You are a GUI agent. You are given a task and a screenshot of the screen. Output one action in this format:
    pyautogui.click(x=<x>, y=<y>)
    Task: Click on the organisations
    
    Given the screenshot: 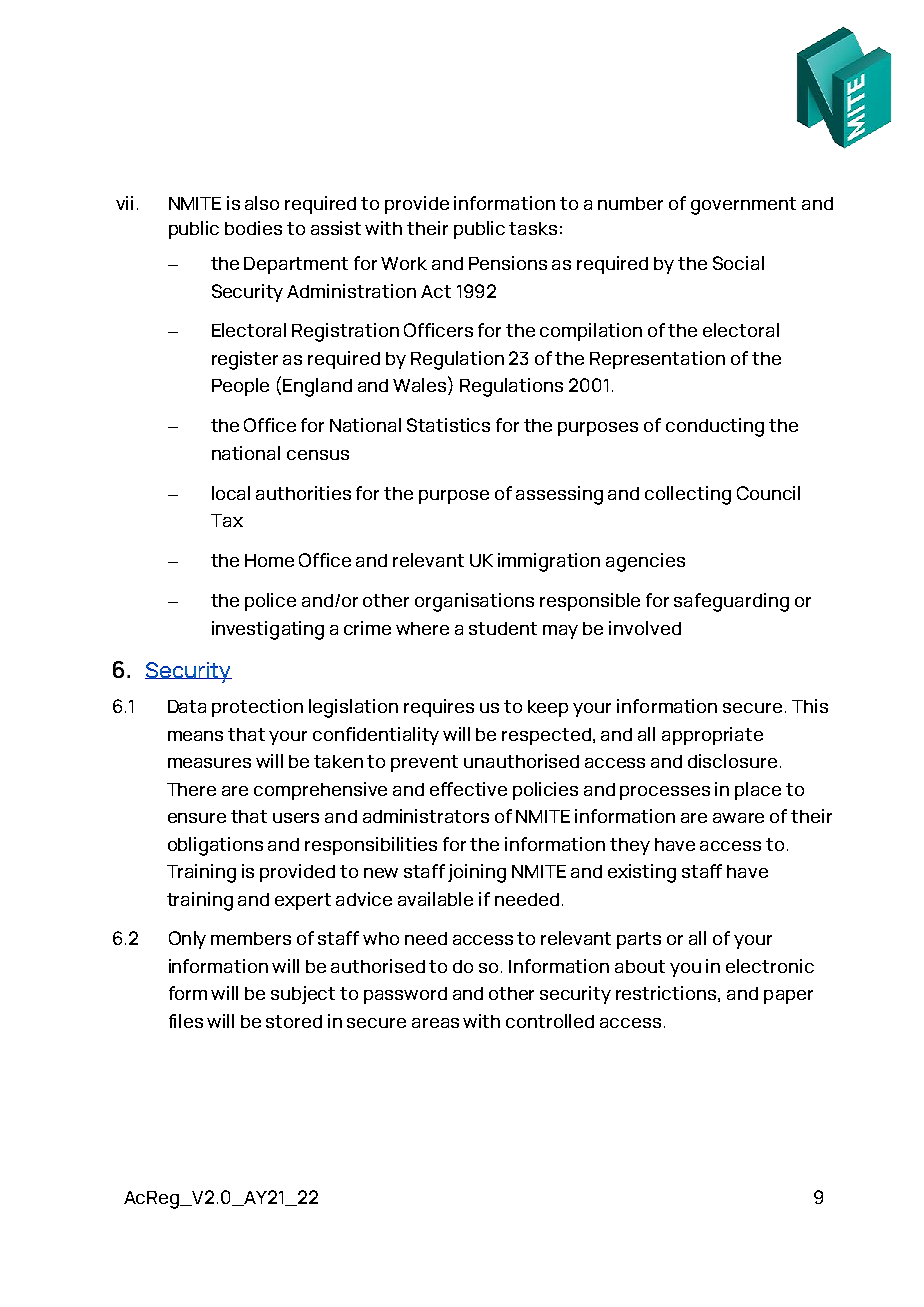 What is the action you would take?
    pyautogui.click(x=474, y=602)
